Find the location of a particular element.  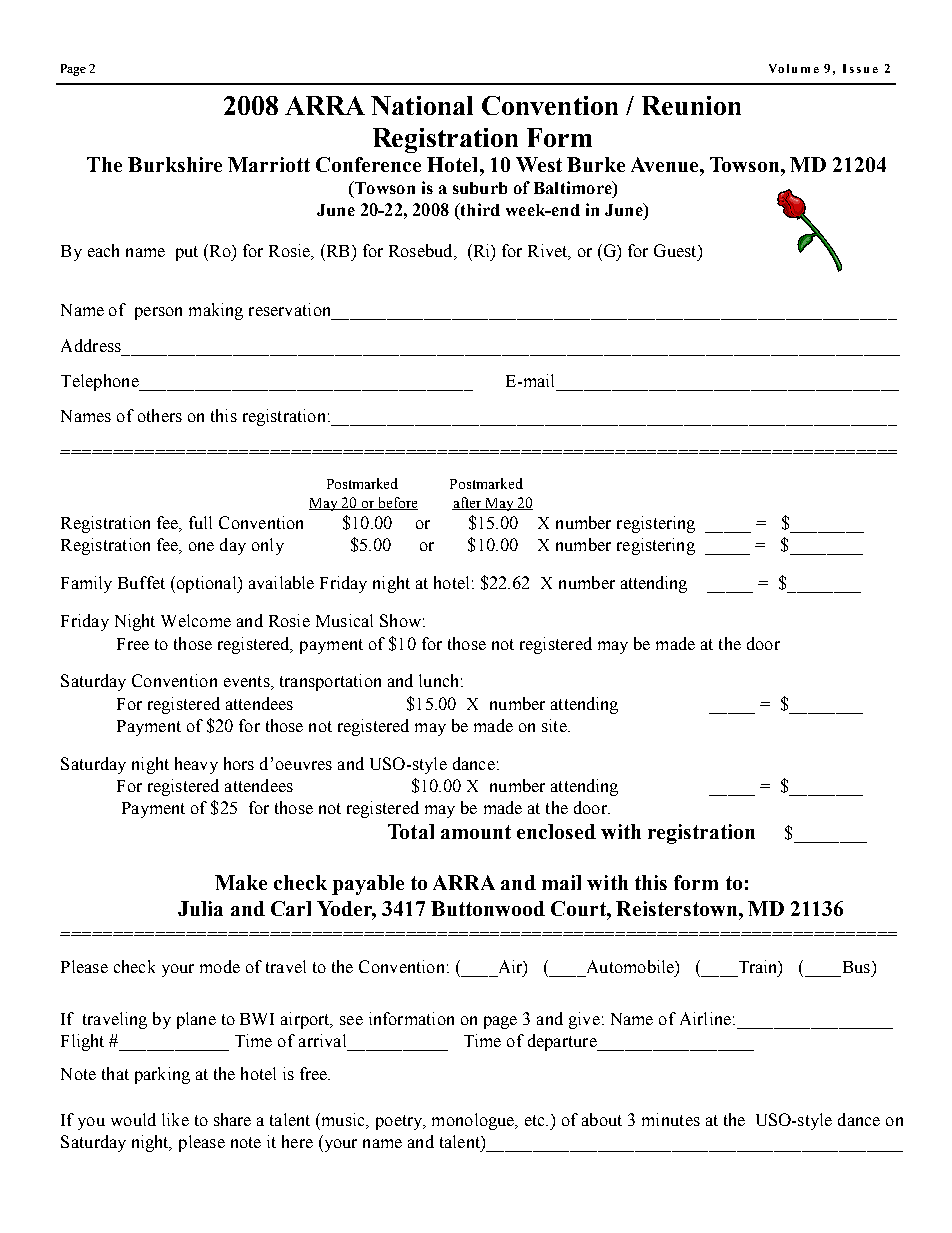

Guest is located at coordinates (676, 250).
